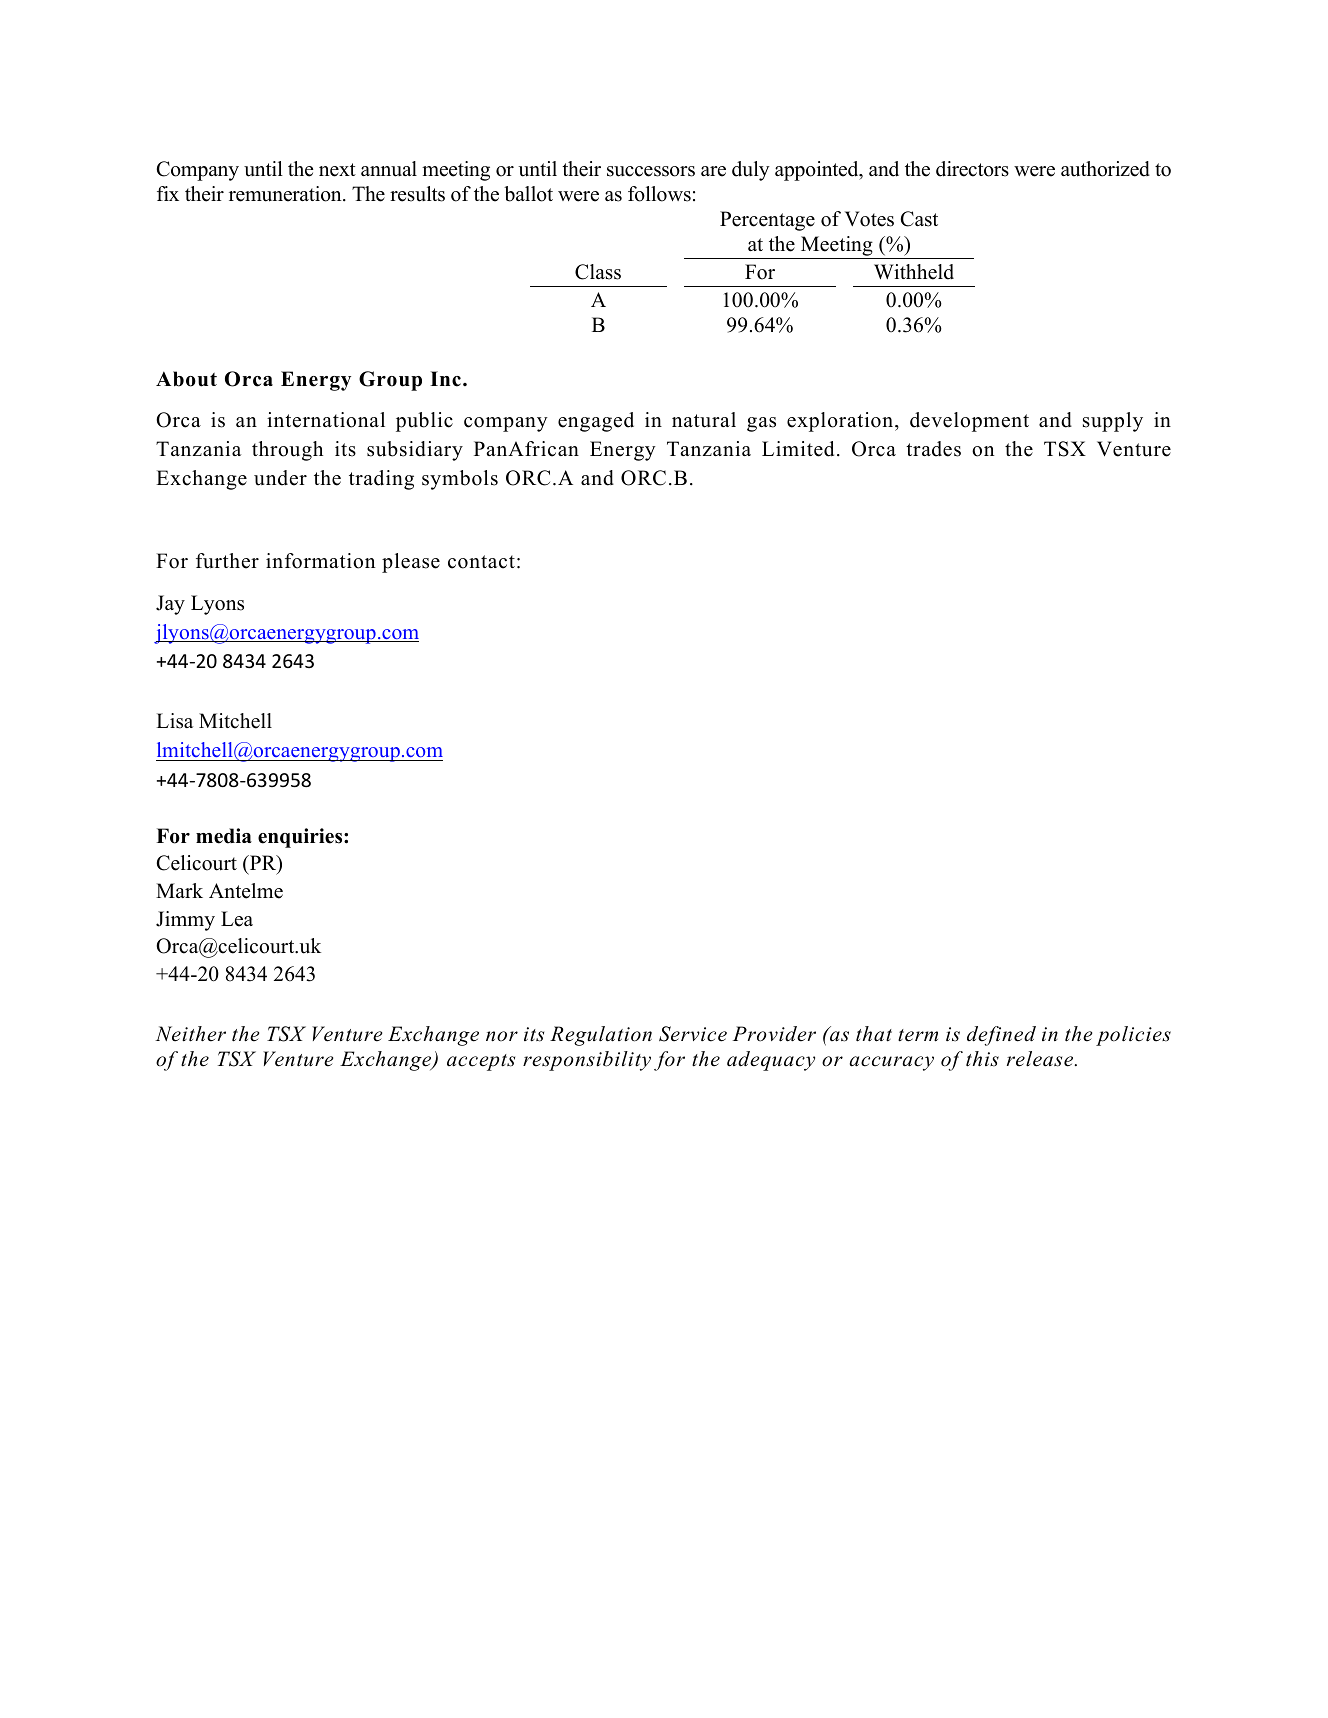 The width and height of the image is (1328, 1718). I want to click on enquiries, so click(301, 838).
